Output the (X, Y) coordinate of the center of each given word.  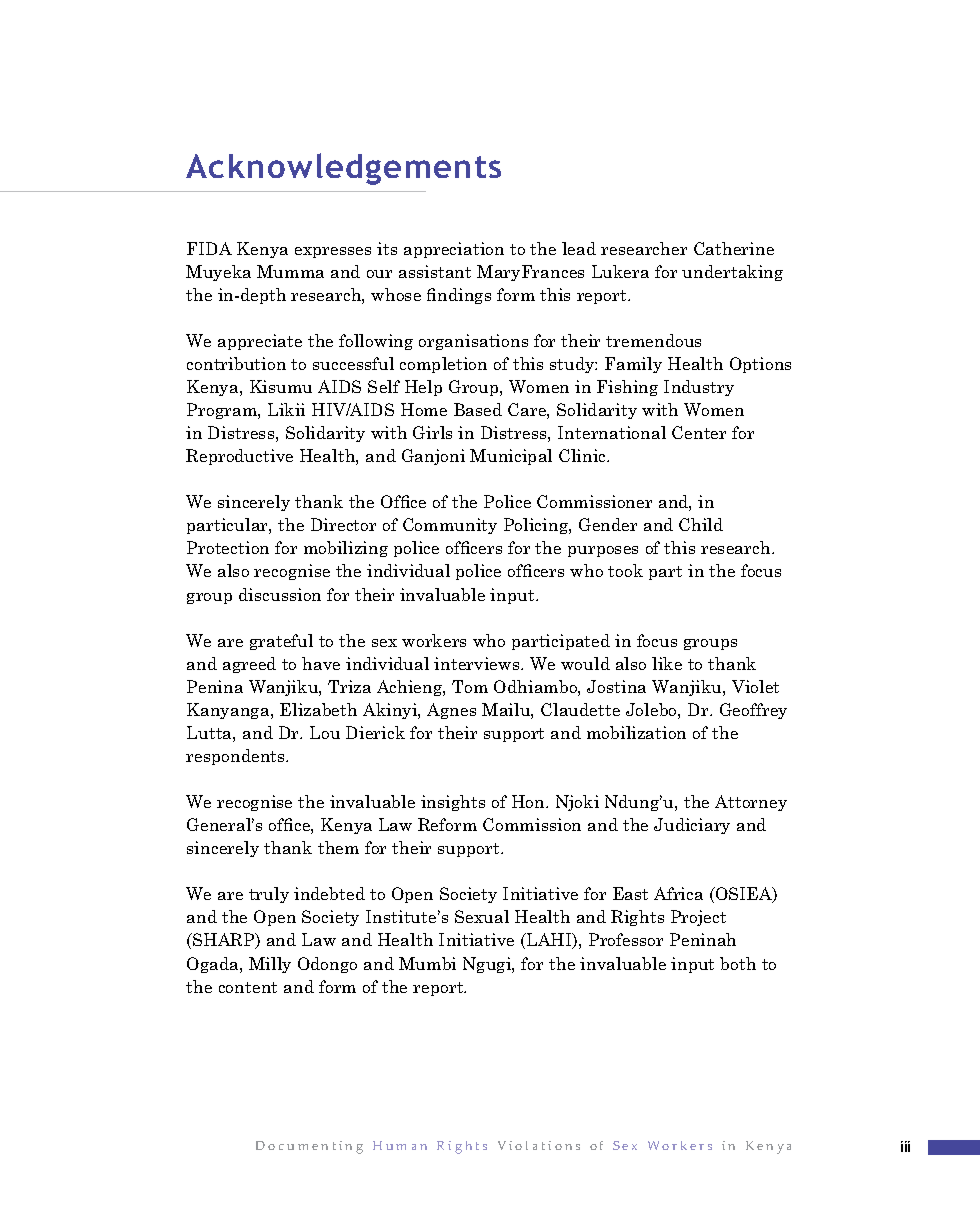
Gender (608, 524)
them (338, 847)
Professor (626, 939)
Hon (529, 801)
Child (701, 524)
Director (343, 524)
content (248, 987)
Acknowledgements (343, 169)
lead (579, 248)
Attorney (751, 803)
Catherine (734, 248)
